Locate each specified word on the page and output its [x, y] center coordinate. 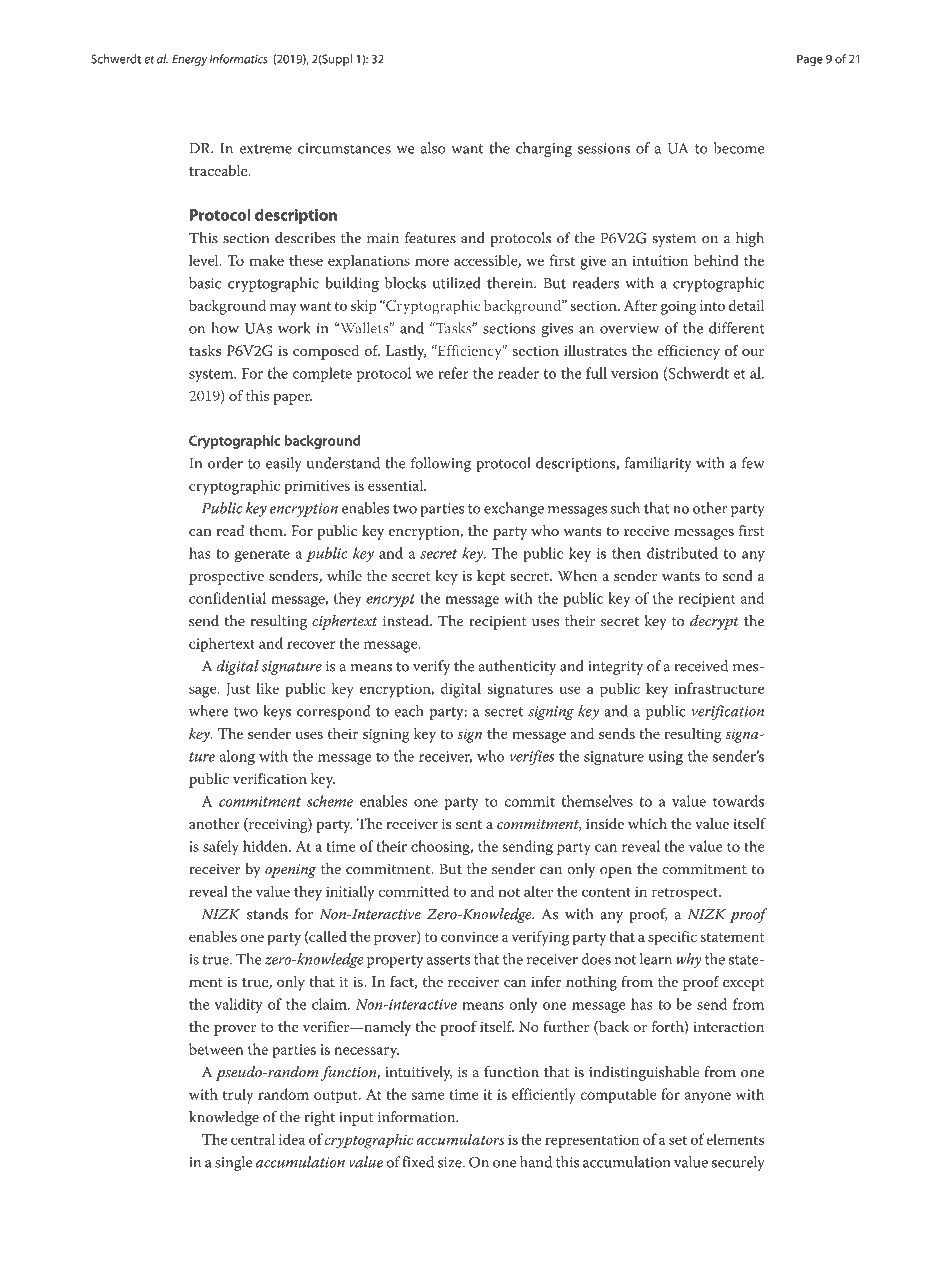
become [739, 148]
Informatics [239, 59]
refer [453, 373]
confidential [227, 598]
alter [538, 891]
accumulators [460, 1139]
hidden [266, 846]
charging [544, 149]
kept [491, 577]
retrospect [686, 894]
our [753, 352]
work [294, 328]
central [253, 1139]
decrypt [714, 622]
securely [738, 1163]
